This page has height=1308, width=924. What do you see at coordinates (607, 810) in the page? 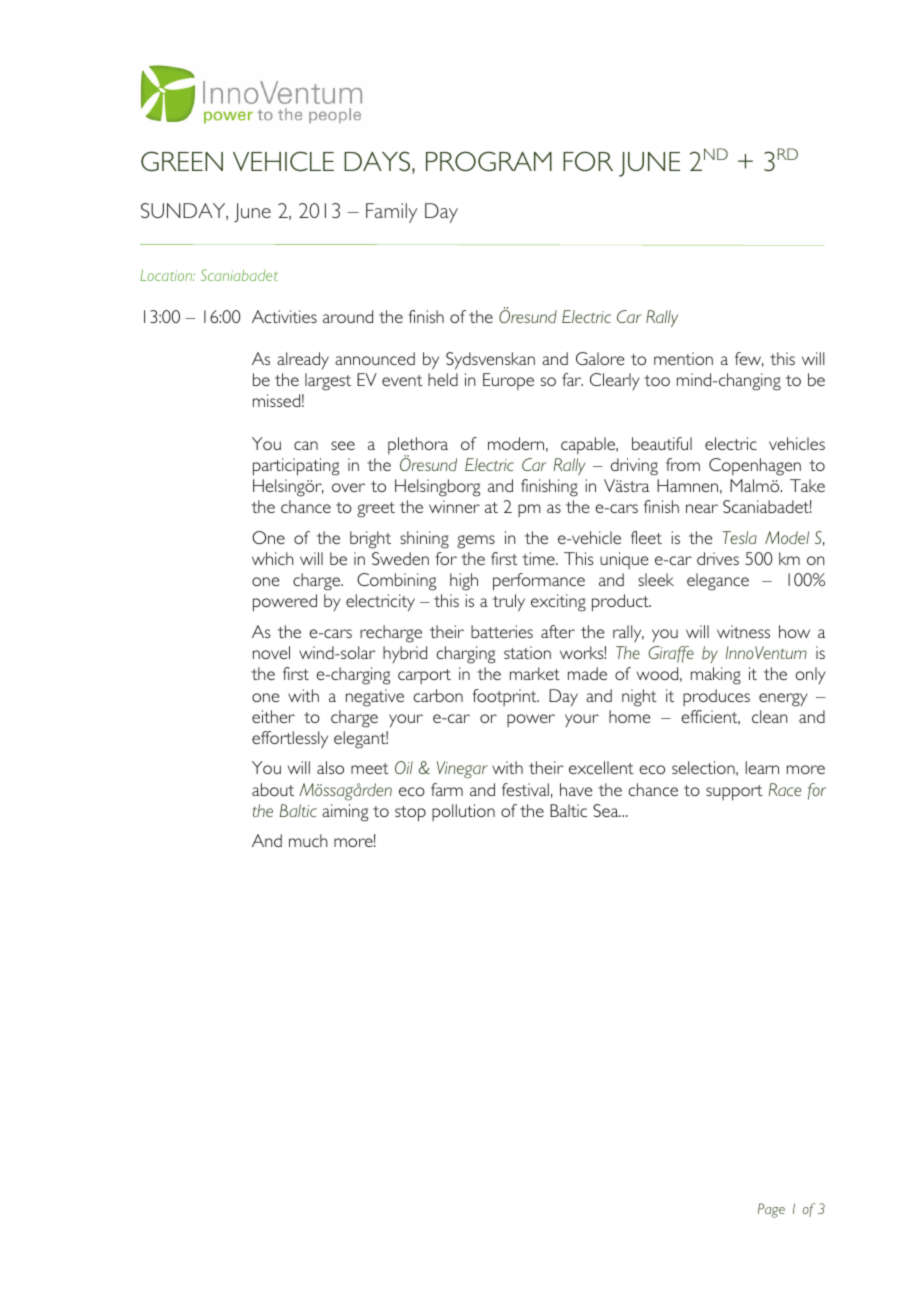
I see `Sea` at bounding box center [607, 810].
